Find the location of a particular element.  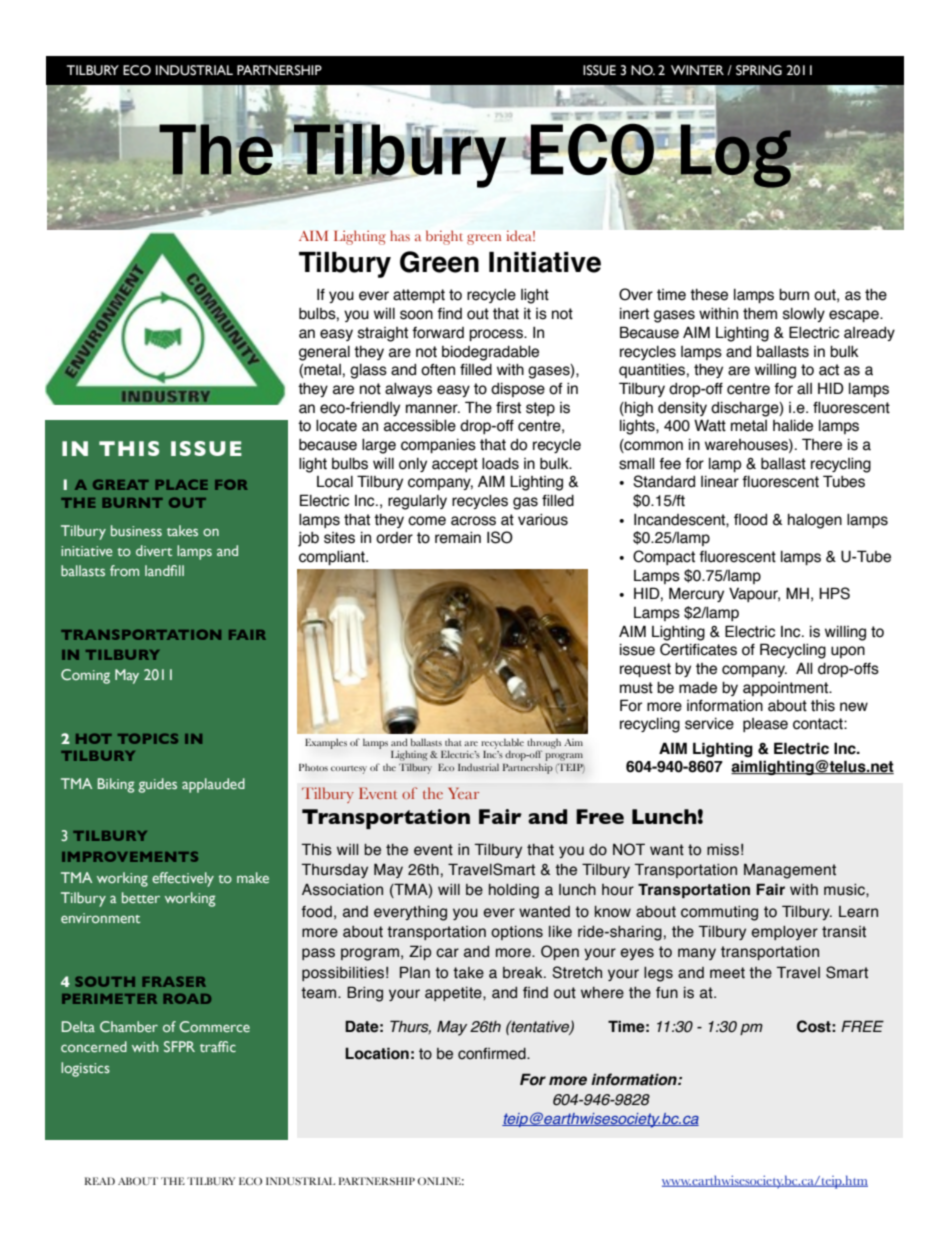

confirmed is located at coordinates (493, 1054).
